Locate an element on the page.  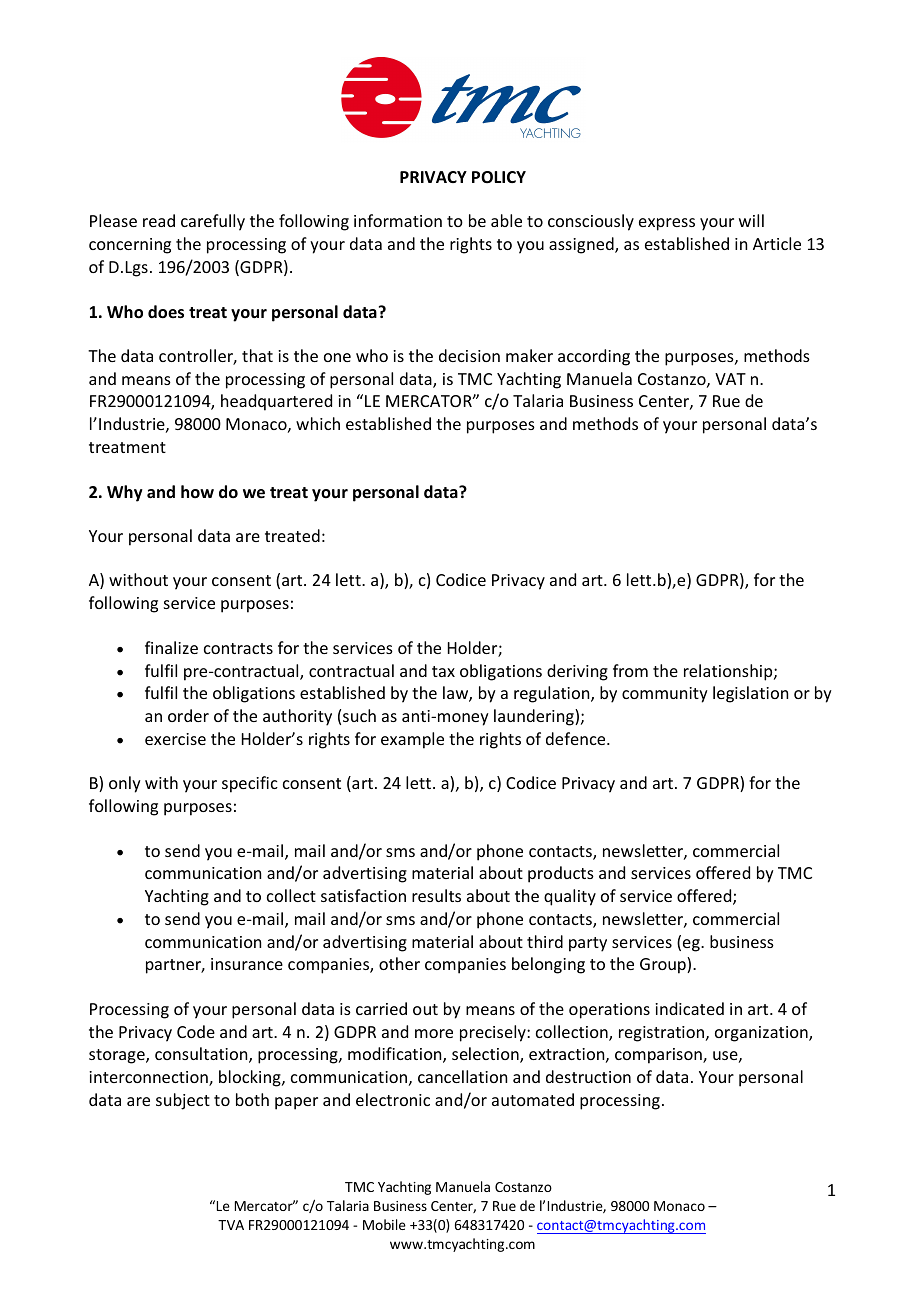
finalize is located at coordinates (171, 647).
